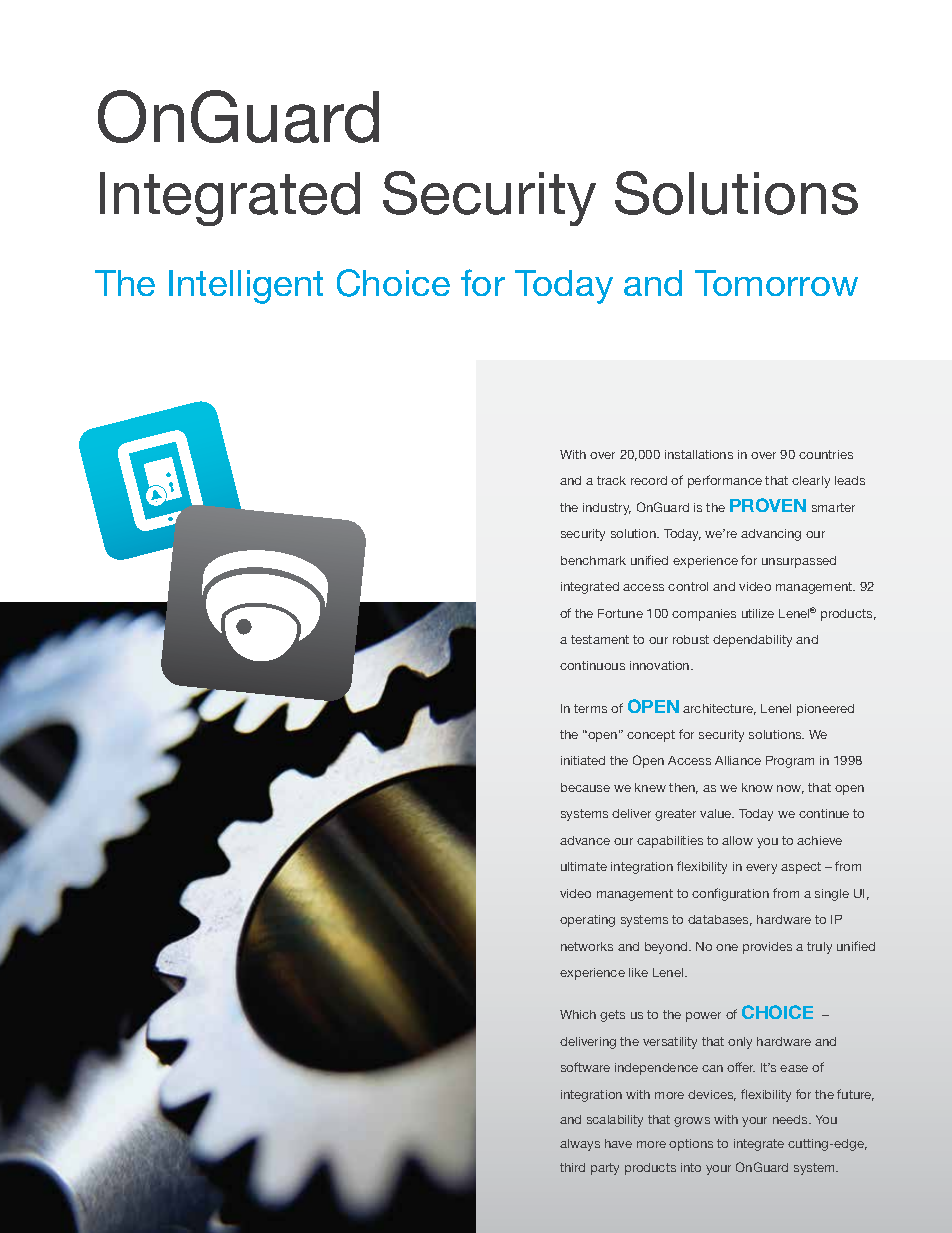  Describe the element at coordinates (572, 1167) in the screenshot. I see `third` at that location.
